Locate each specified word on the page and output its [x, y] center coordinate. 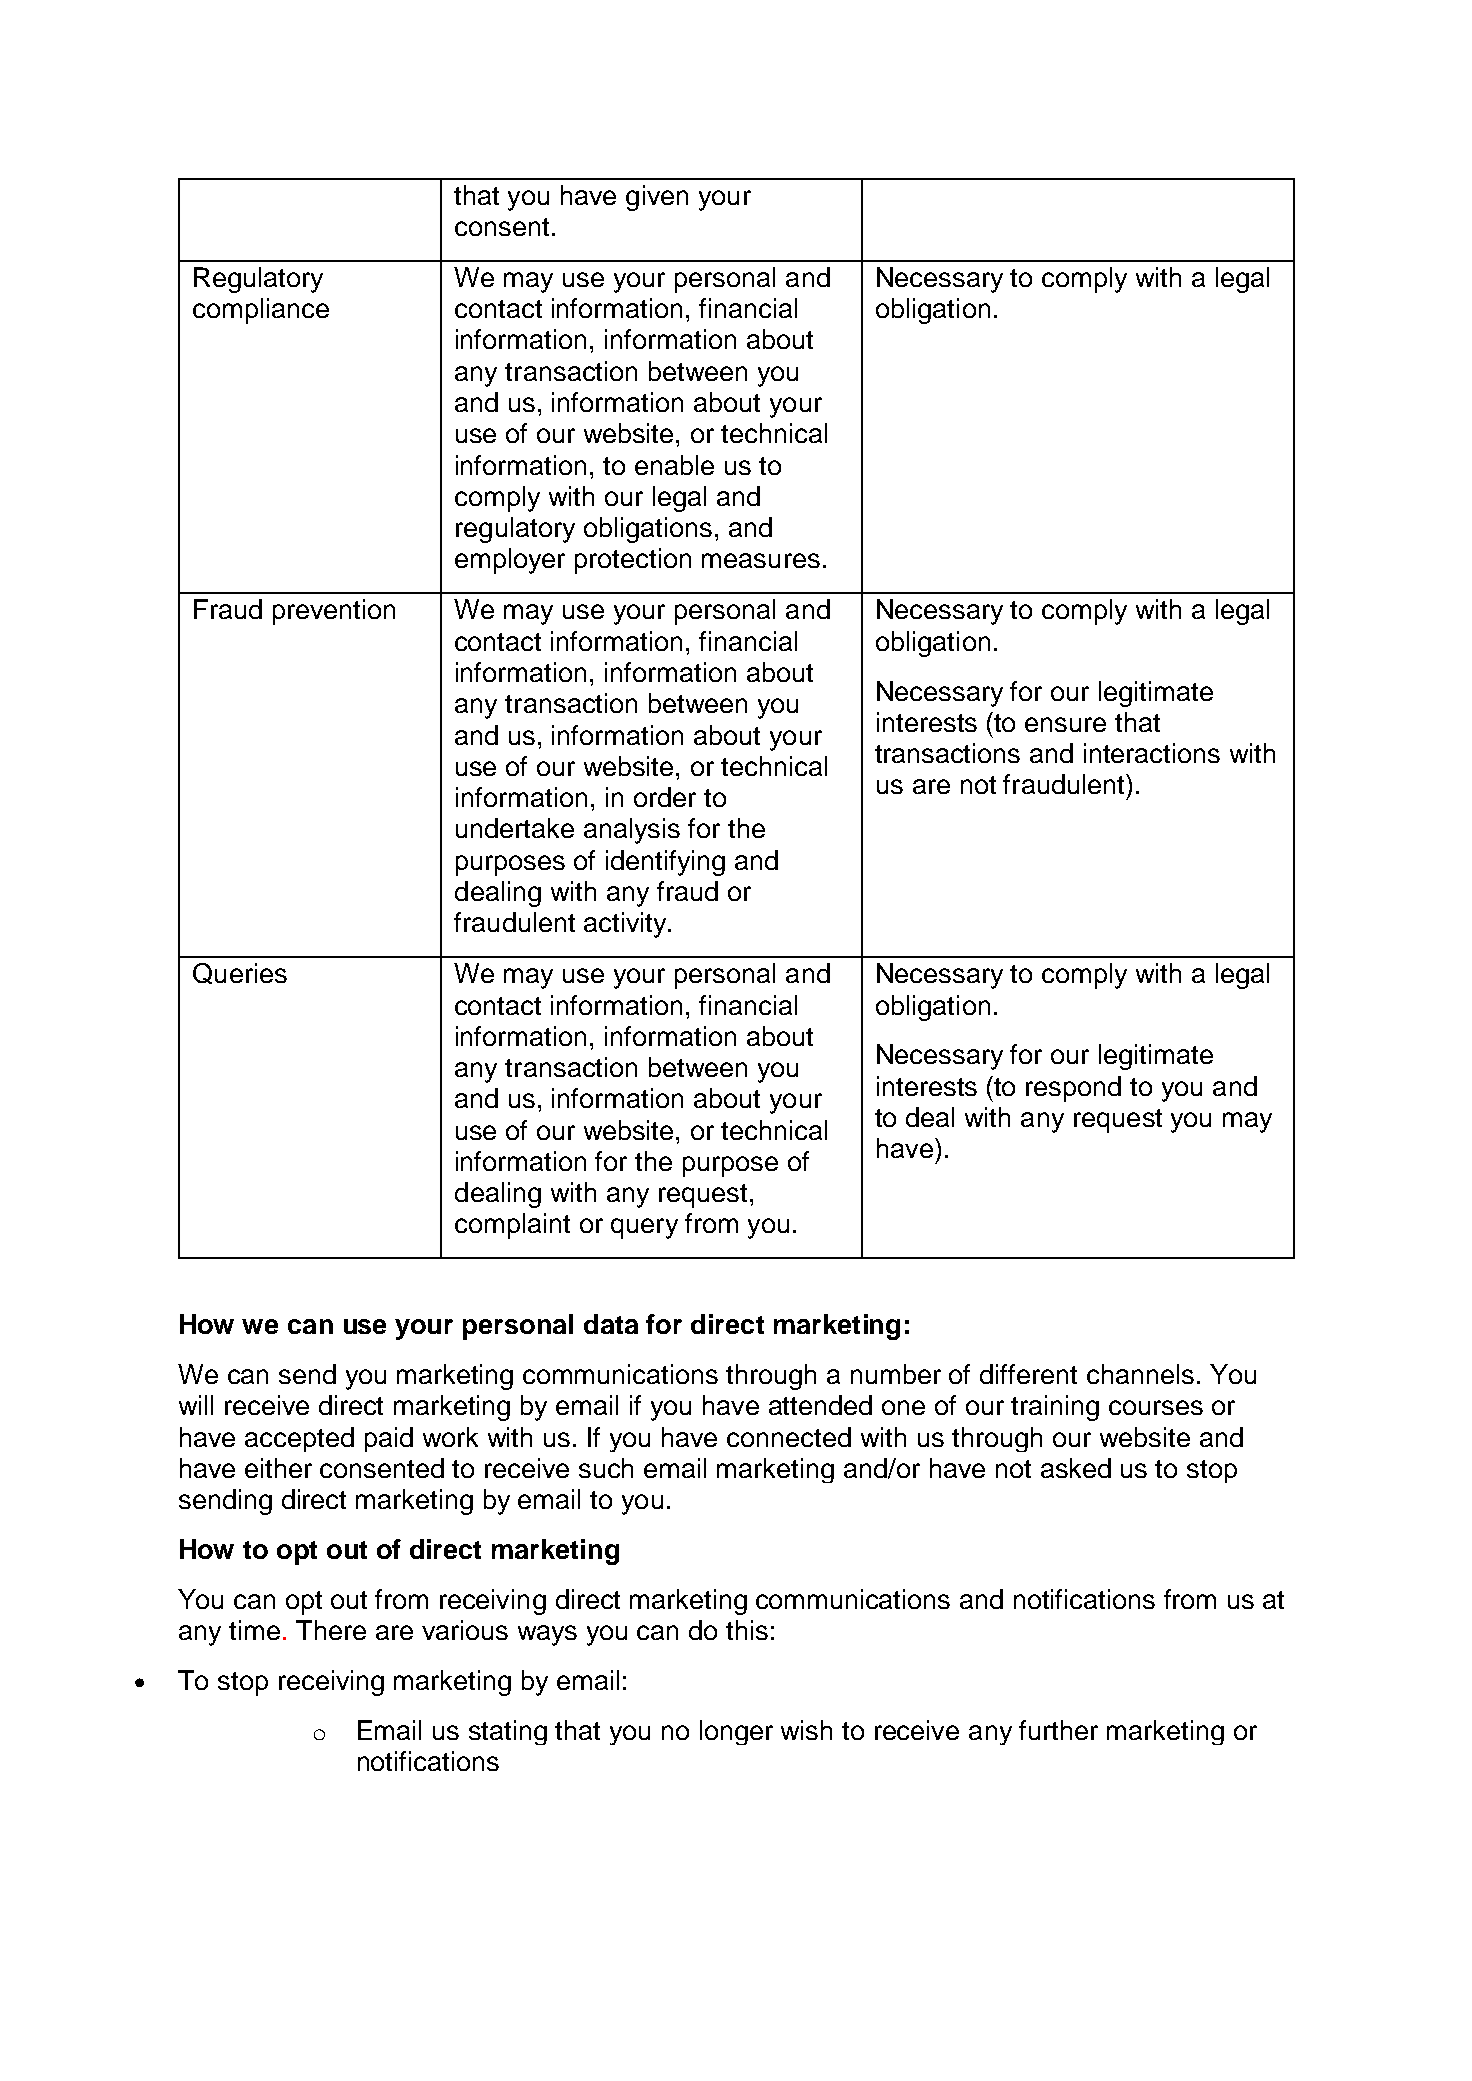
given [657, 198]
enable [674, 465]
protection [633, 561]
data [611, 1324]
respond [1073, 1089]
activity [625, 925]
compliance [261, 311]
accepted [299, 1439]
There [331, 1630]
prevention [334, 612]
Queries [240, 973]
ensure [1065, 724]
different [1028, 1374]
